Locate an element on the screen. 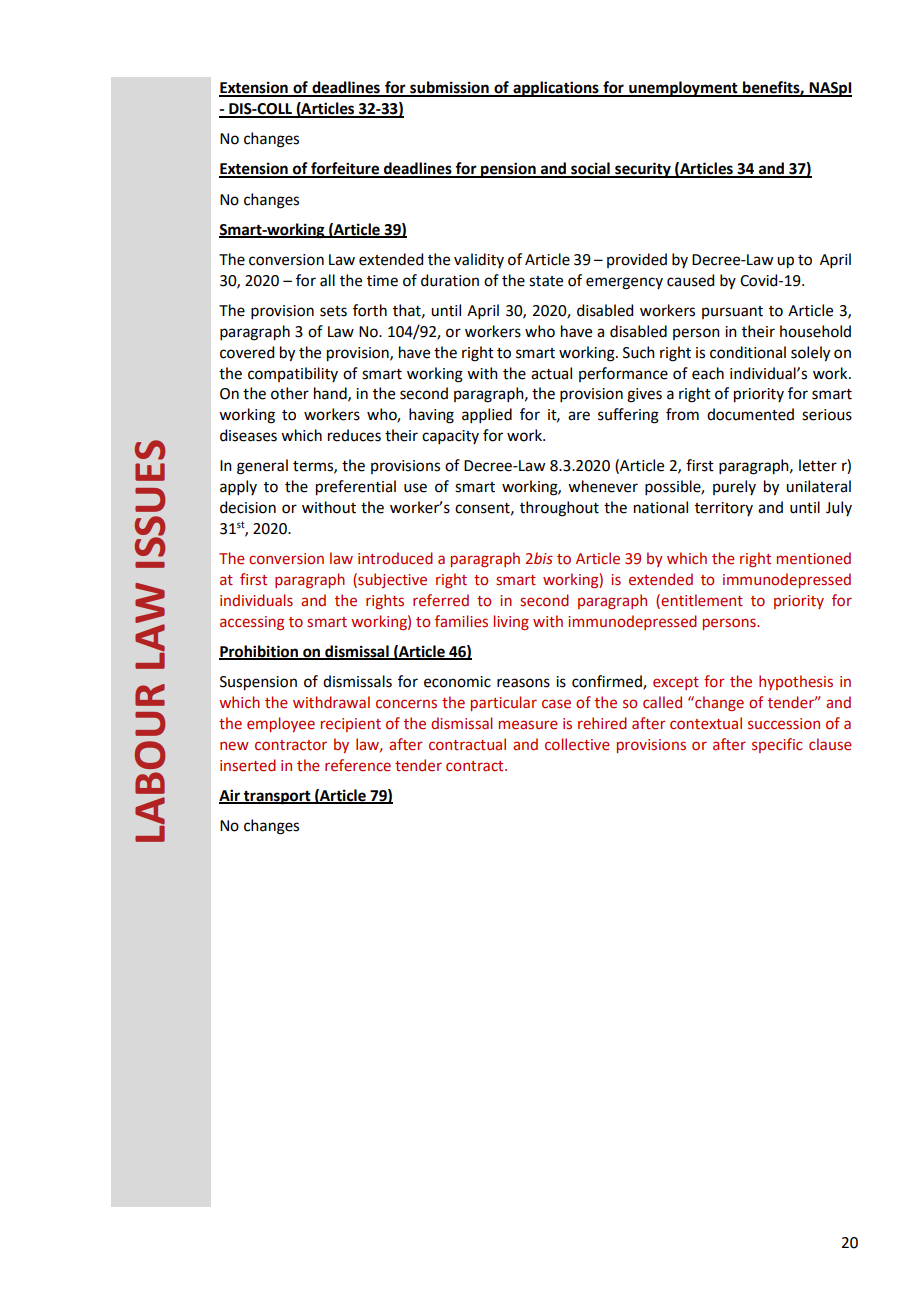 This screenshot has height=1308, width=924. unemployment is located at coordinates (683, 89).
